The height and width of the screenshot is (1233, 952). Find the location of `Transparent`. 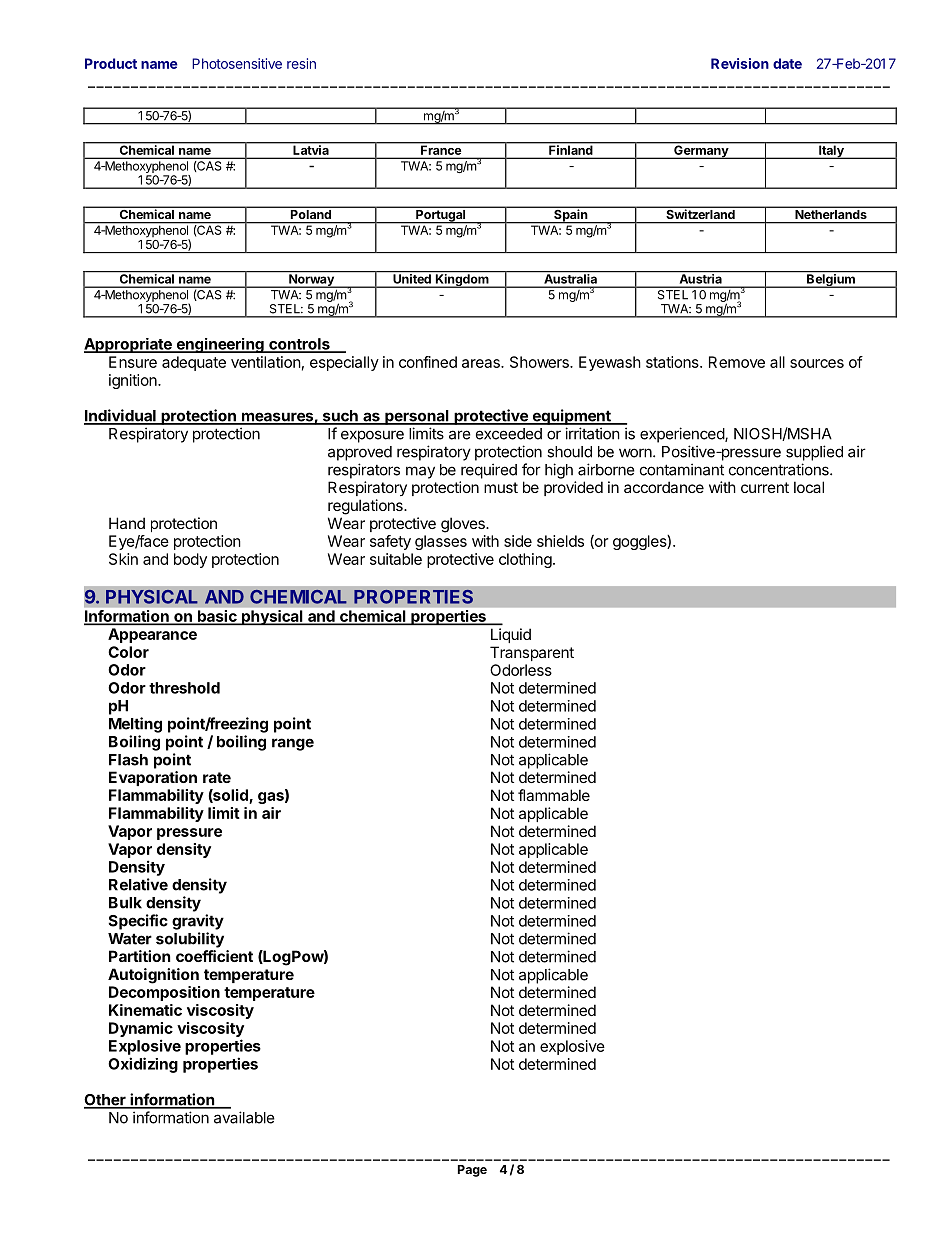

Transparent is located at coordinates (532, 653).
